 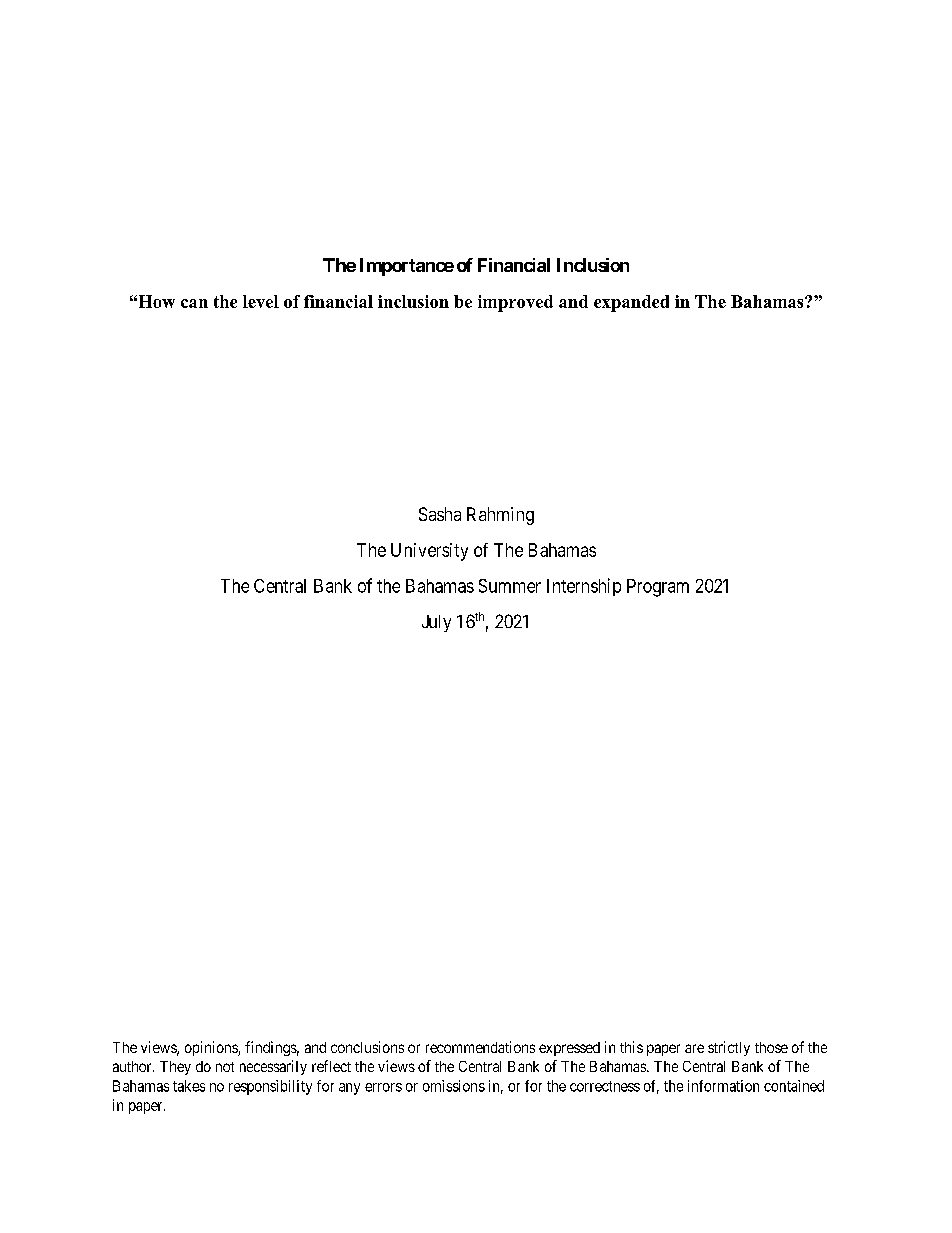 What do you see at coordinates (454, 1086) in the screenshot?
I see `omissions` at bounding box center [454, 1086].
